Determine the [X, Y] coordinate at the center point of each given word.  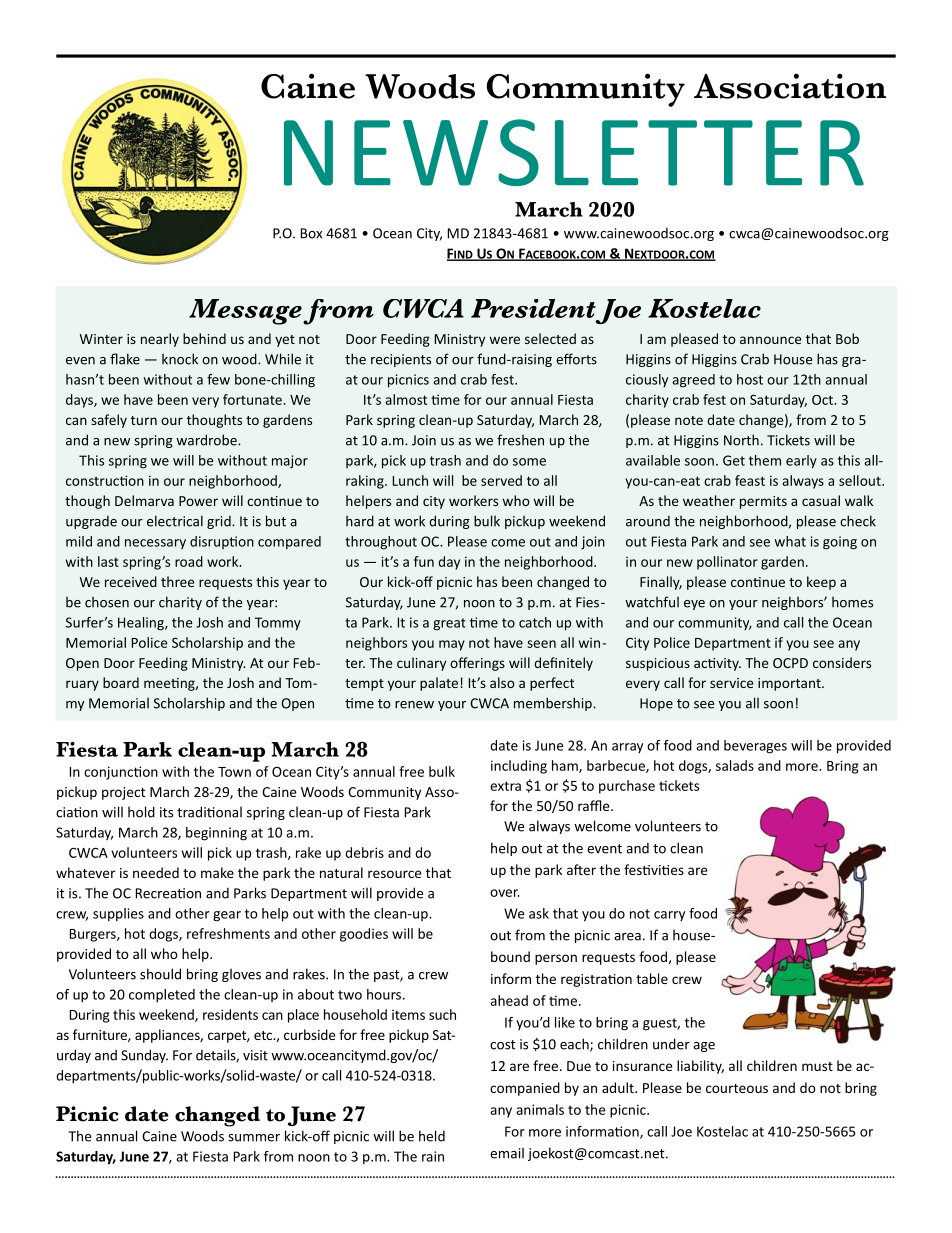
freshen [520, 440]
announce [770, 340]
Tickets [788, 440]
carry [669, 916]
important [790, 684]
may [452, 645]
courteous [737, 1088]
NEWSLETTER [574, 152]
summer [254, 1138]
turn [144, 420]
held [432, 1136]
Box [311, 233]
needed [156, 872]
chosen [107, 602]
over [504, 893]
